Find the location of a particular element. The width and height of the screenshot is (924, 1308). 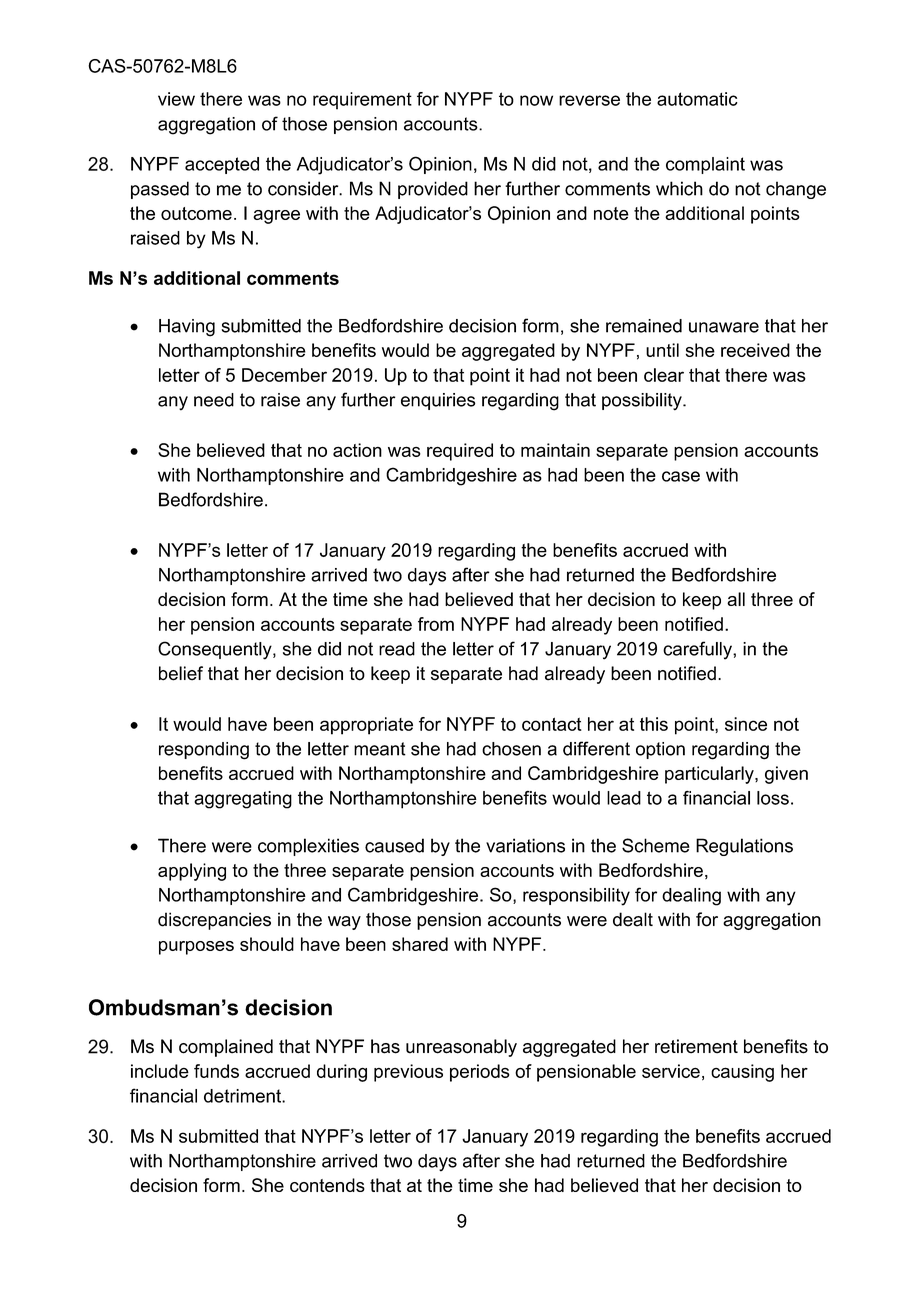

accepted is located at coordinates (222, 165).
